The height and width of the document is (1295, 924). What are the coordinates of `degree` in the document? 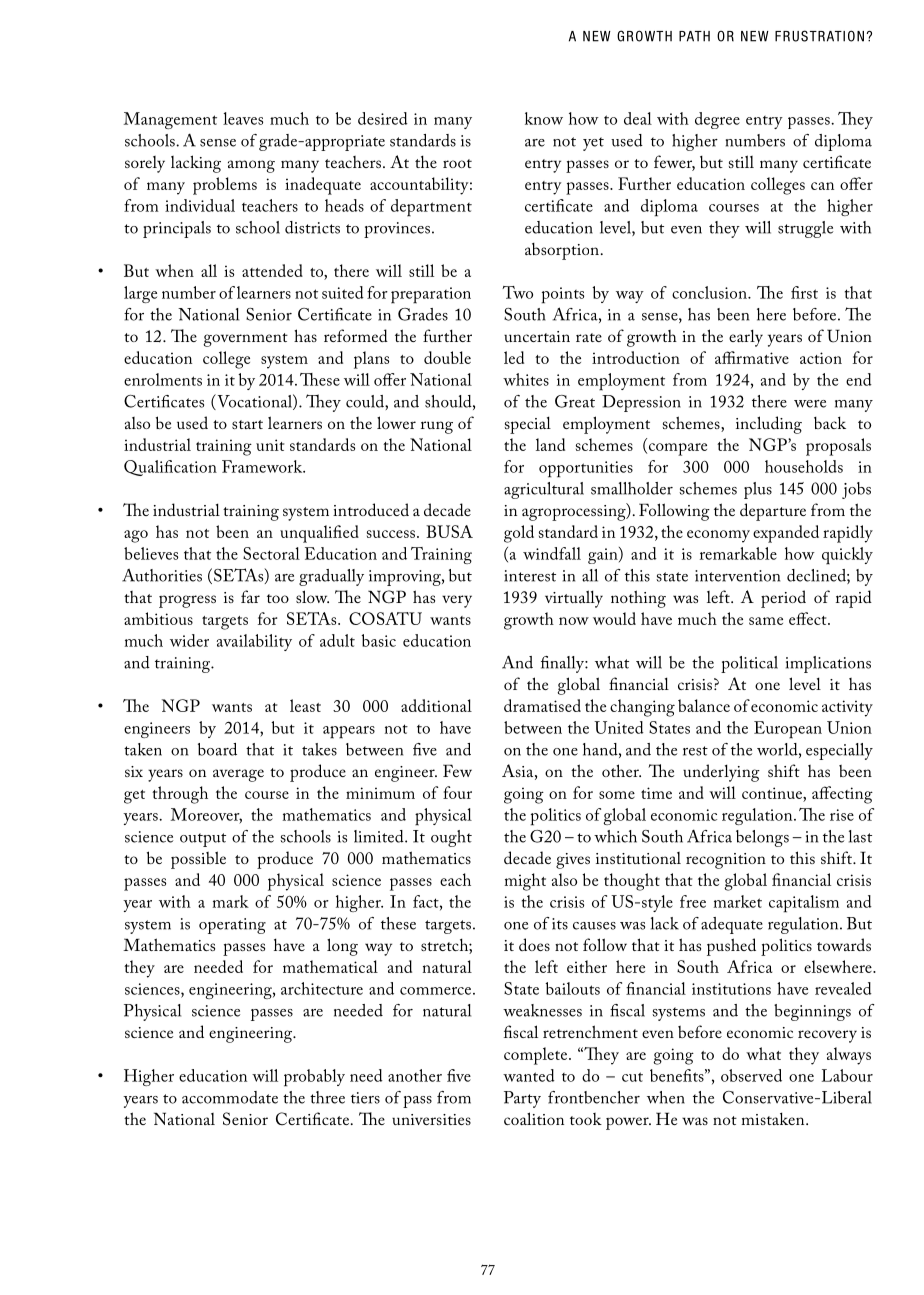 It's located at (717, 120).
